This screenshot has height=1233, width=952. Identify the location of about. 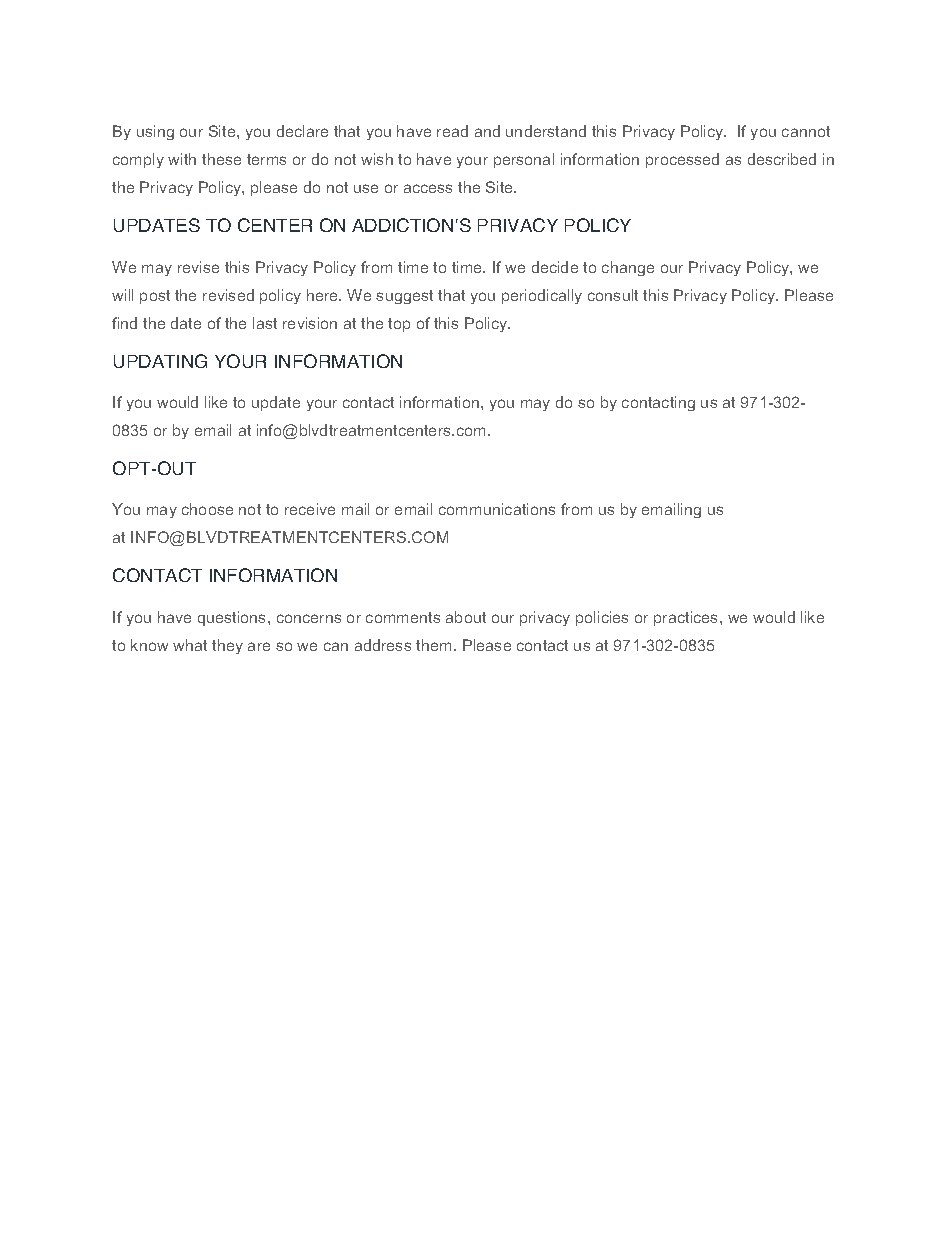
(466, 617).
